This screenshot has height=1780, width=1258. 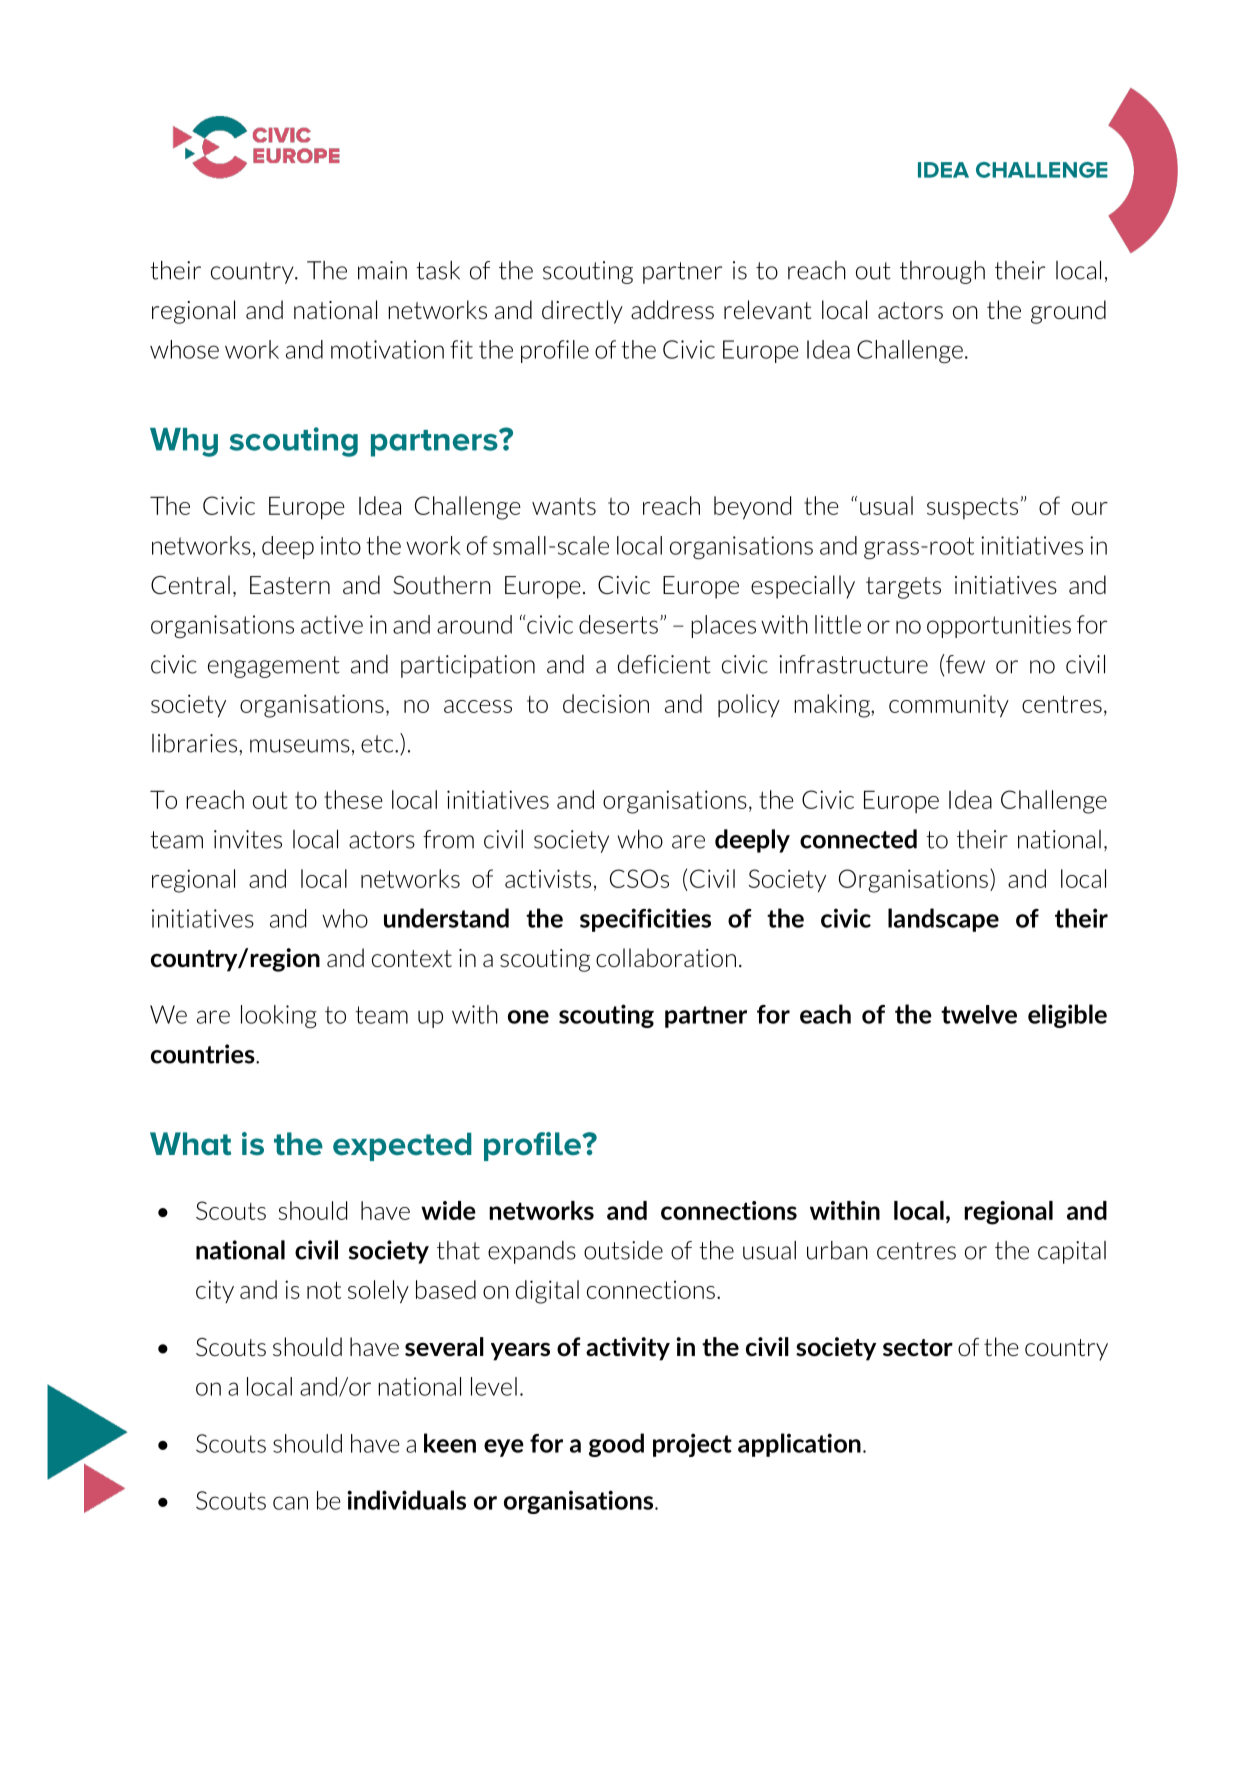 What do you see at coordinates (290, 585) in the screenshot?
I see `Eastern` at bounding box center [290, 585].
